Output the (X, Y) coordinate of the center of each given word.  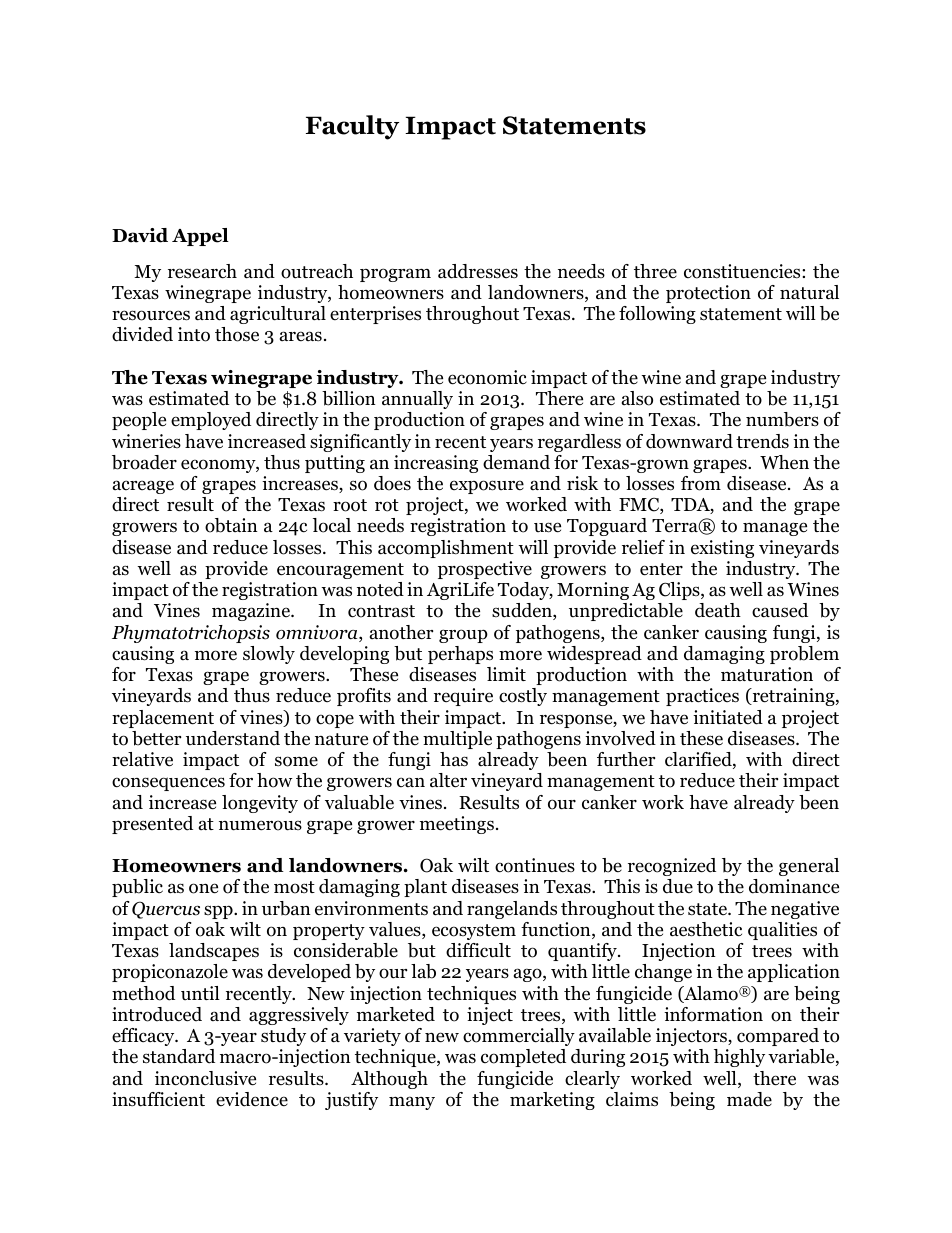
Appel (200, 237)
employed (211, 421)
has (454, 759)
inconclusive (205, 1078)
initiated (728, 717)
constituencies (743, 271)
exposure (487, 487)
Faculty (352, 127)
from (701, 483)
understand (233, 738)
